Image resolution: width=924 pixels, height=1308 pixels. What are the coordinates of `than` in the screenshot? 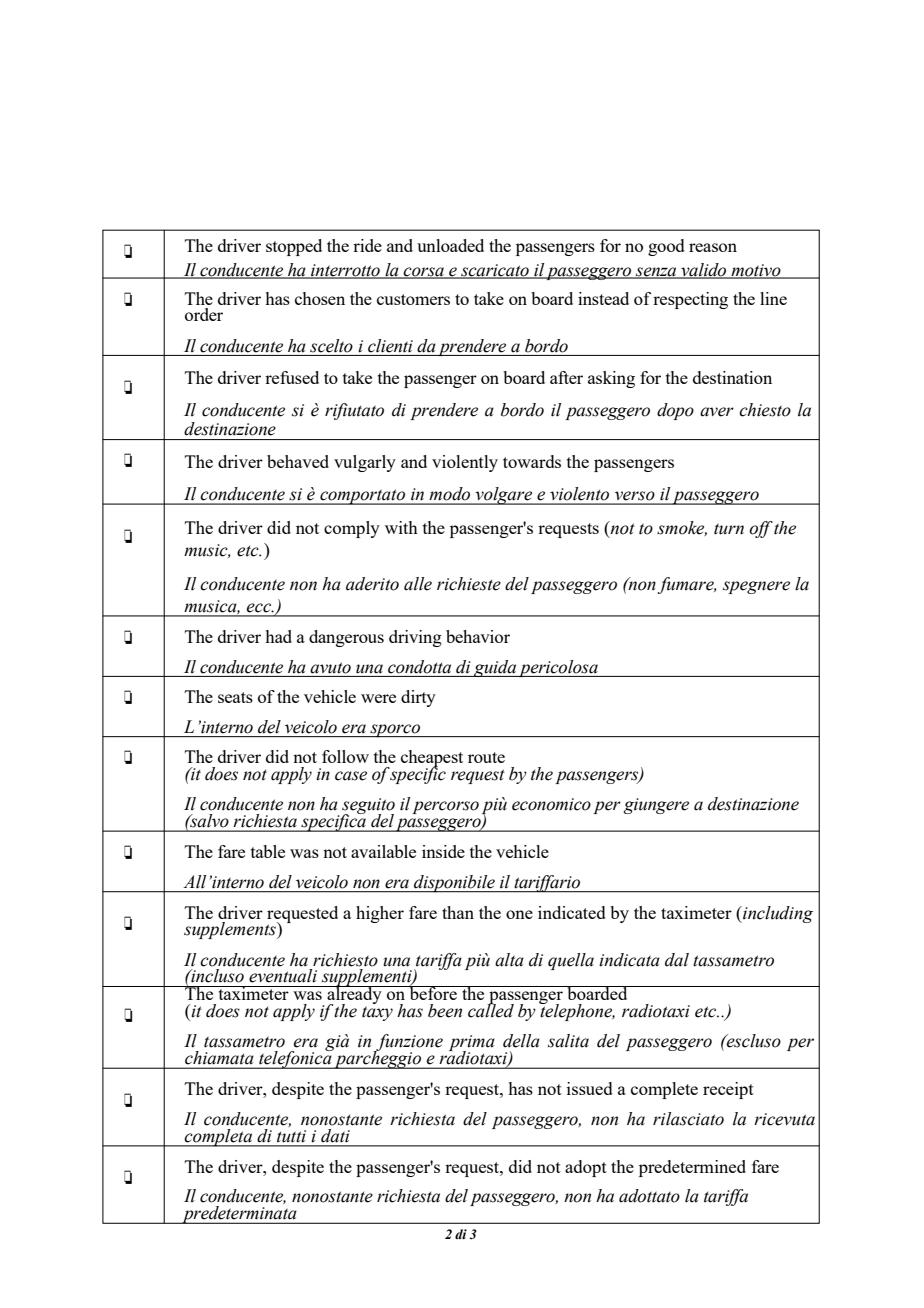 It's located at (458, 912).
